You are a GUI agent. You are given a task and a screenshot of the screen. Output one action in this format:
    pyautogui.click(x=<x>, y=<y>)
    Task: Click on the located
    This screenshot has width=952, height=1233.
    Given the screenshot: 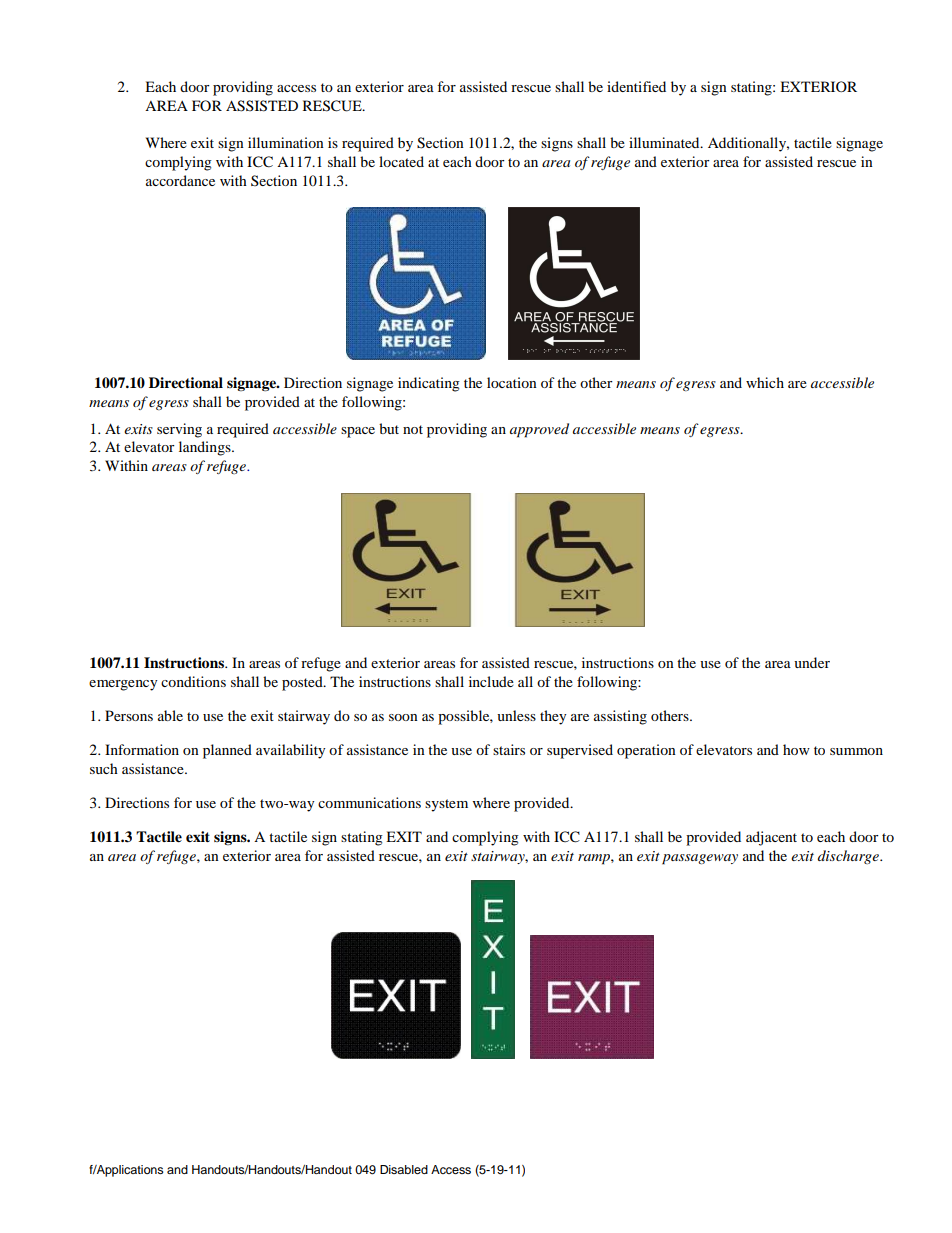 What is the action you would take?
    pyautogui.click(x=401, y=161)
